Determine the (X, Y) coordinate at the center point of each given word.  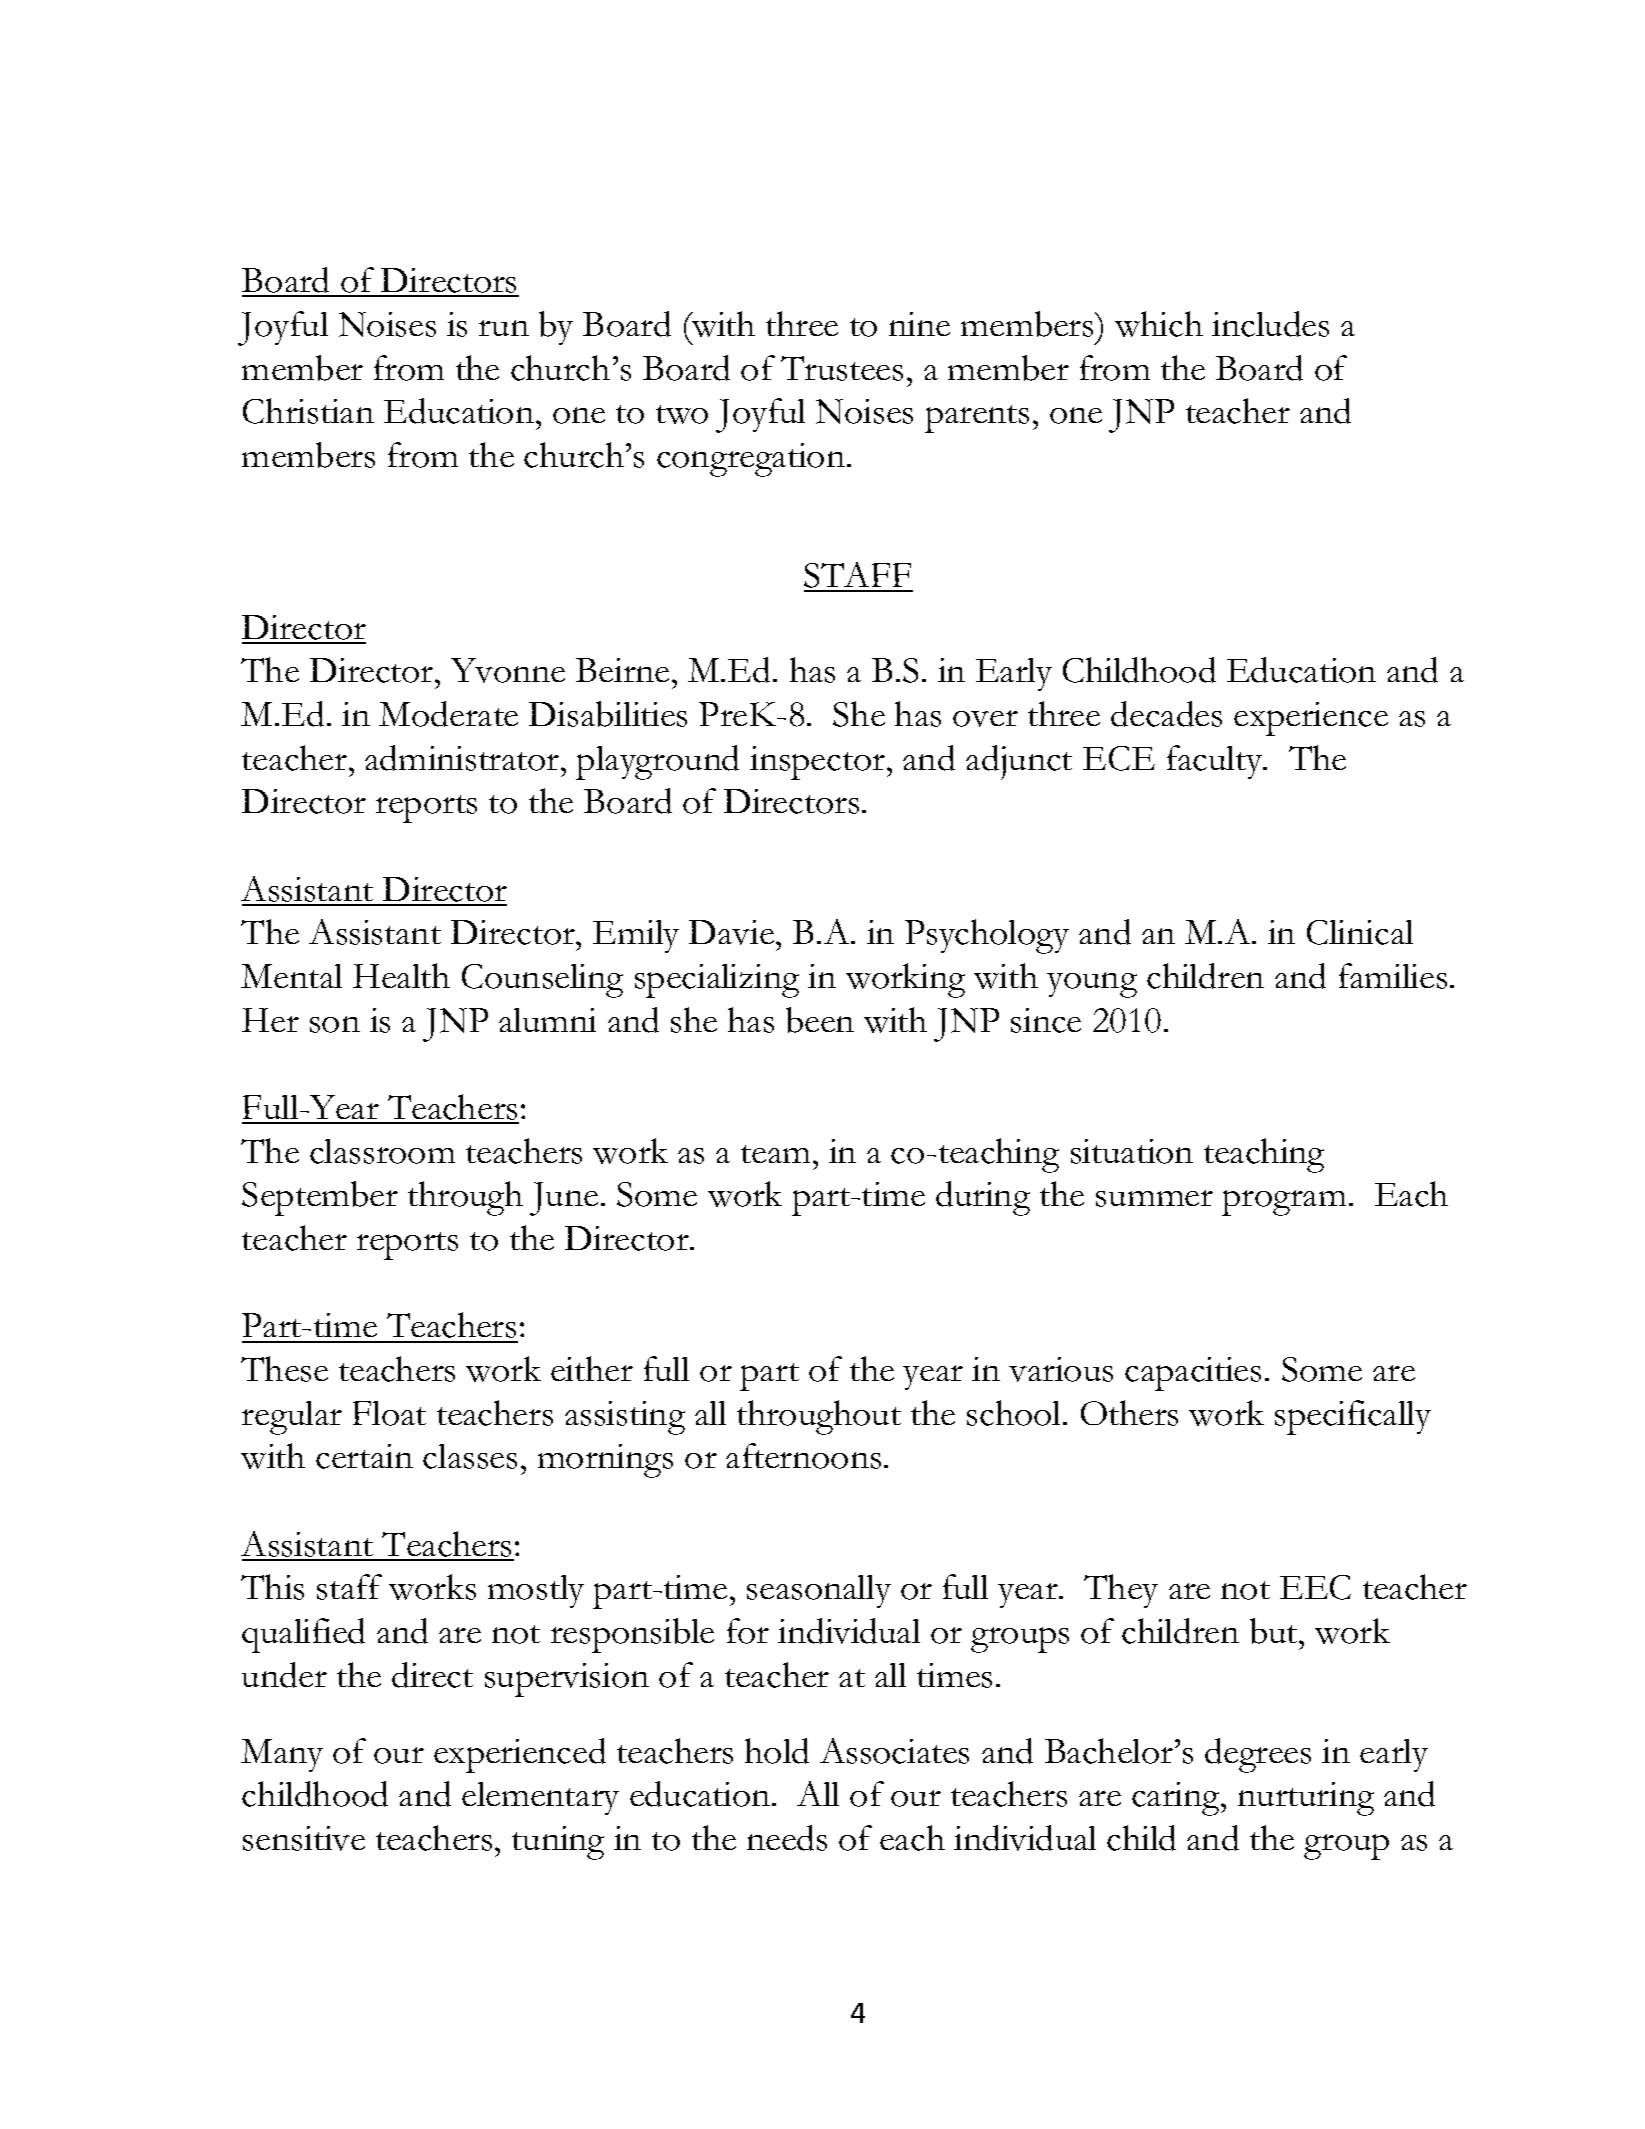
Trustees (842, 368)
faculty (1216, 762)
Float (389, 1413)
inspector (817, 763)
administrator (463, 758)
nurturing (1306, 1799)
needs (787, 1838)
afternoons (803, 1456)
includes (1270, 324)
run (504, 328)
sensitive (304, 1838)
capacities (1193, 1374)
